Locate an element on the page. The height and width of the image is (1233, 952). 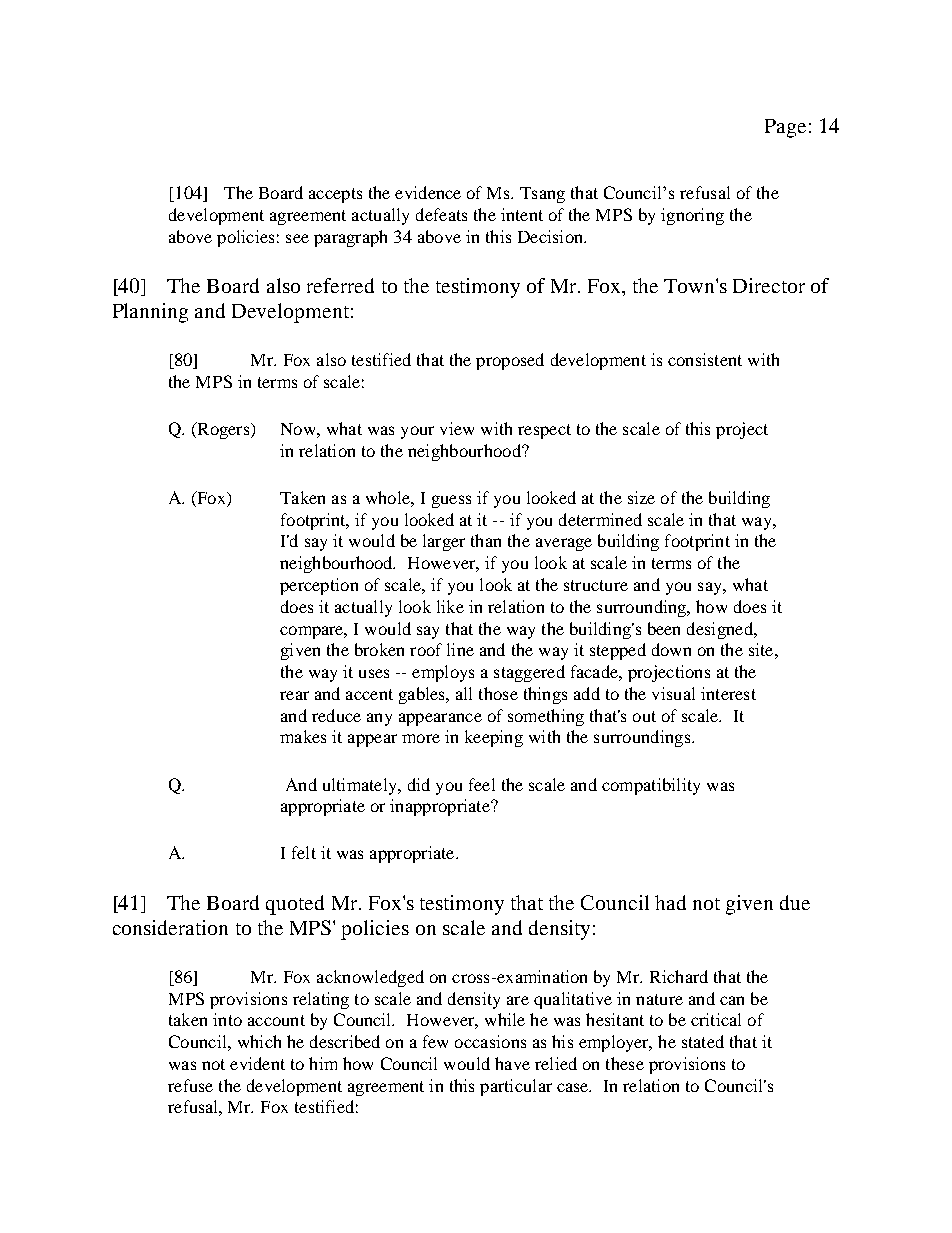
stated is located at coordinates (703, 1041).
